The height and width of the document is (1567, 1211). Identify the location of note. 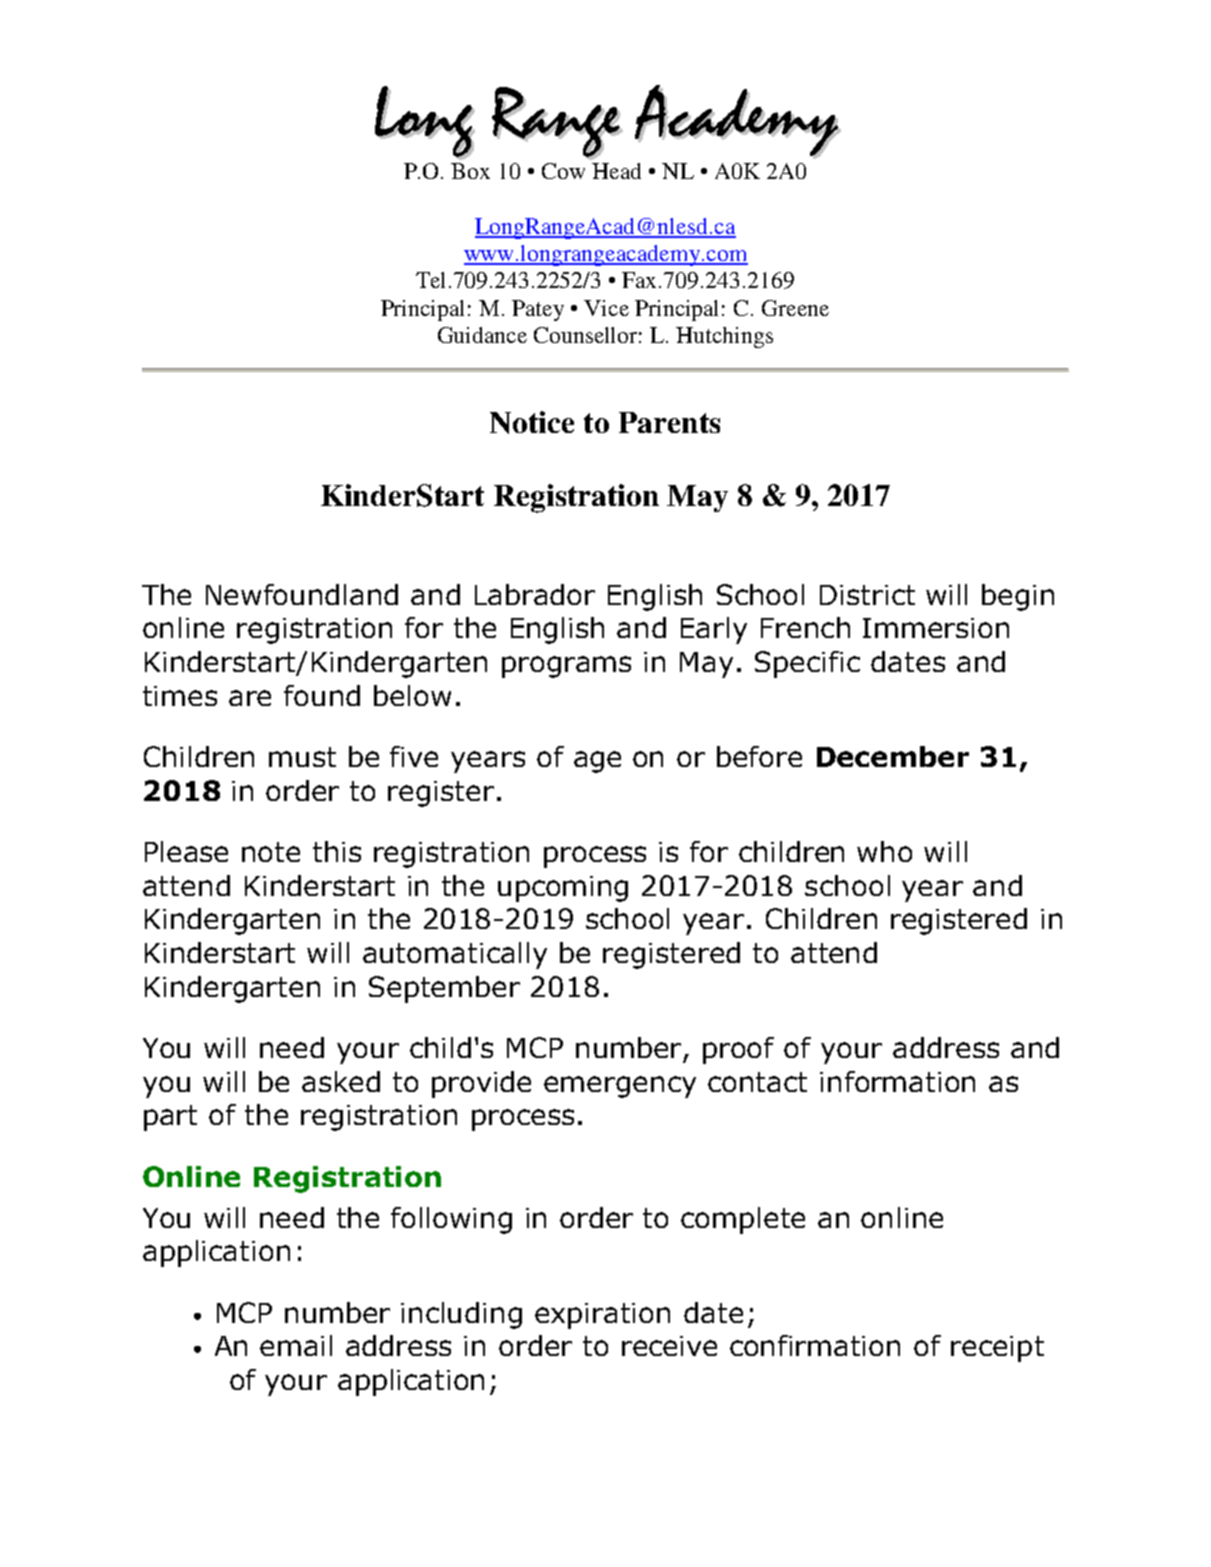
(271, 852).
